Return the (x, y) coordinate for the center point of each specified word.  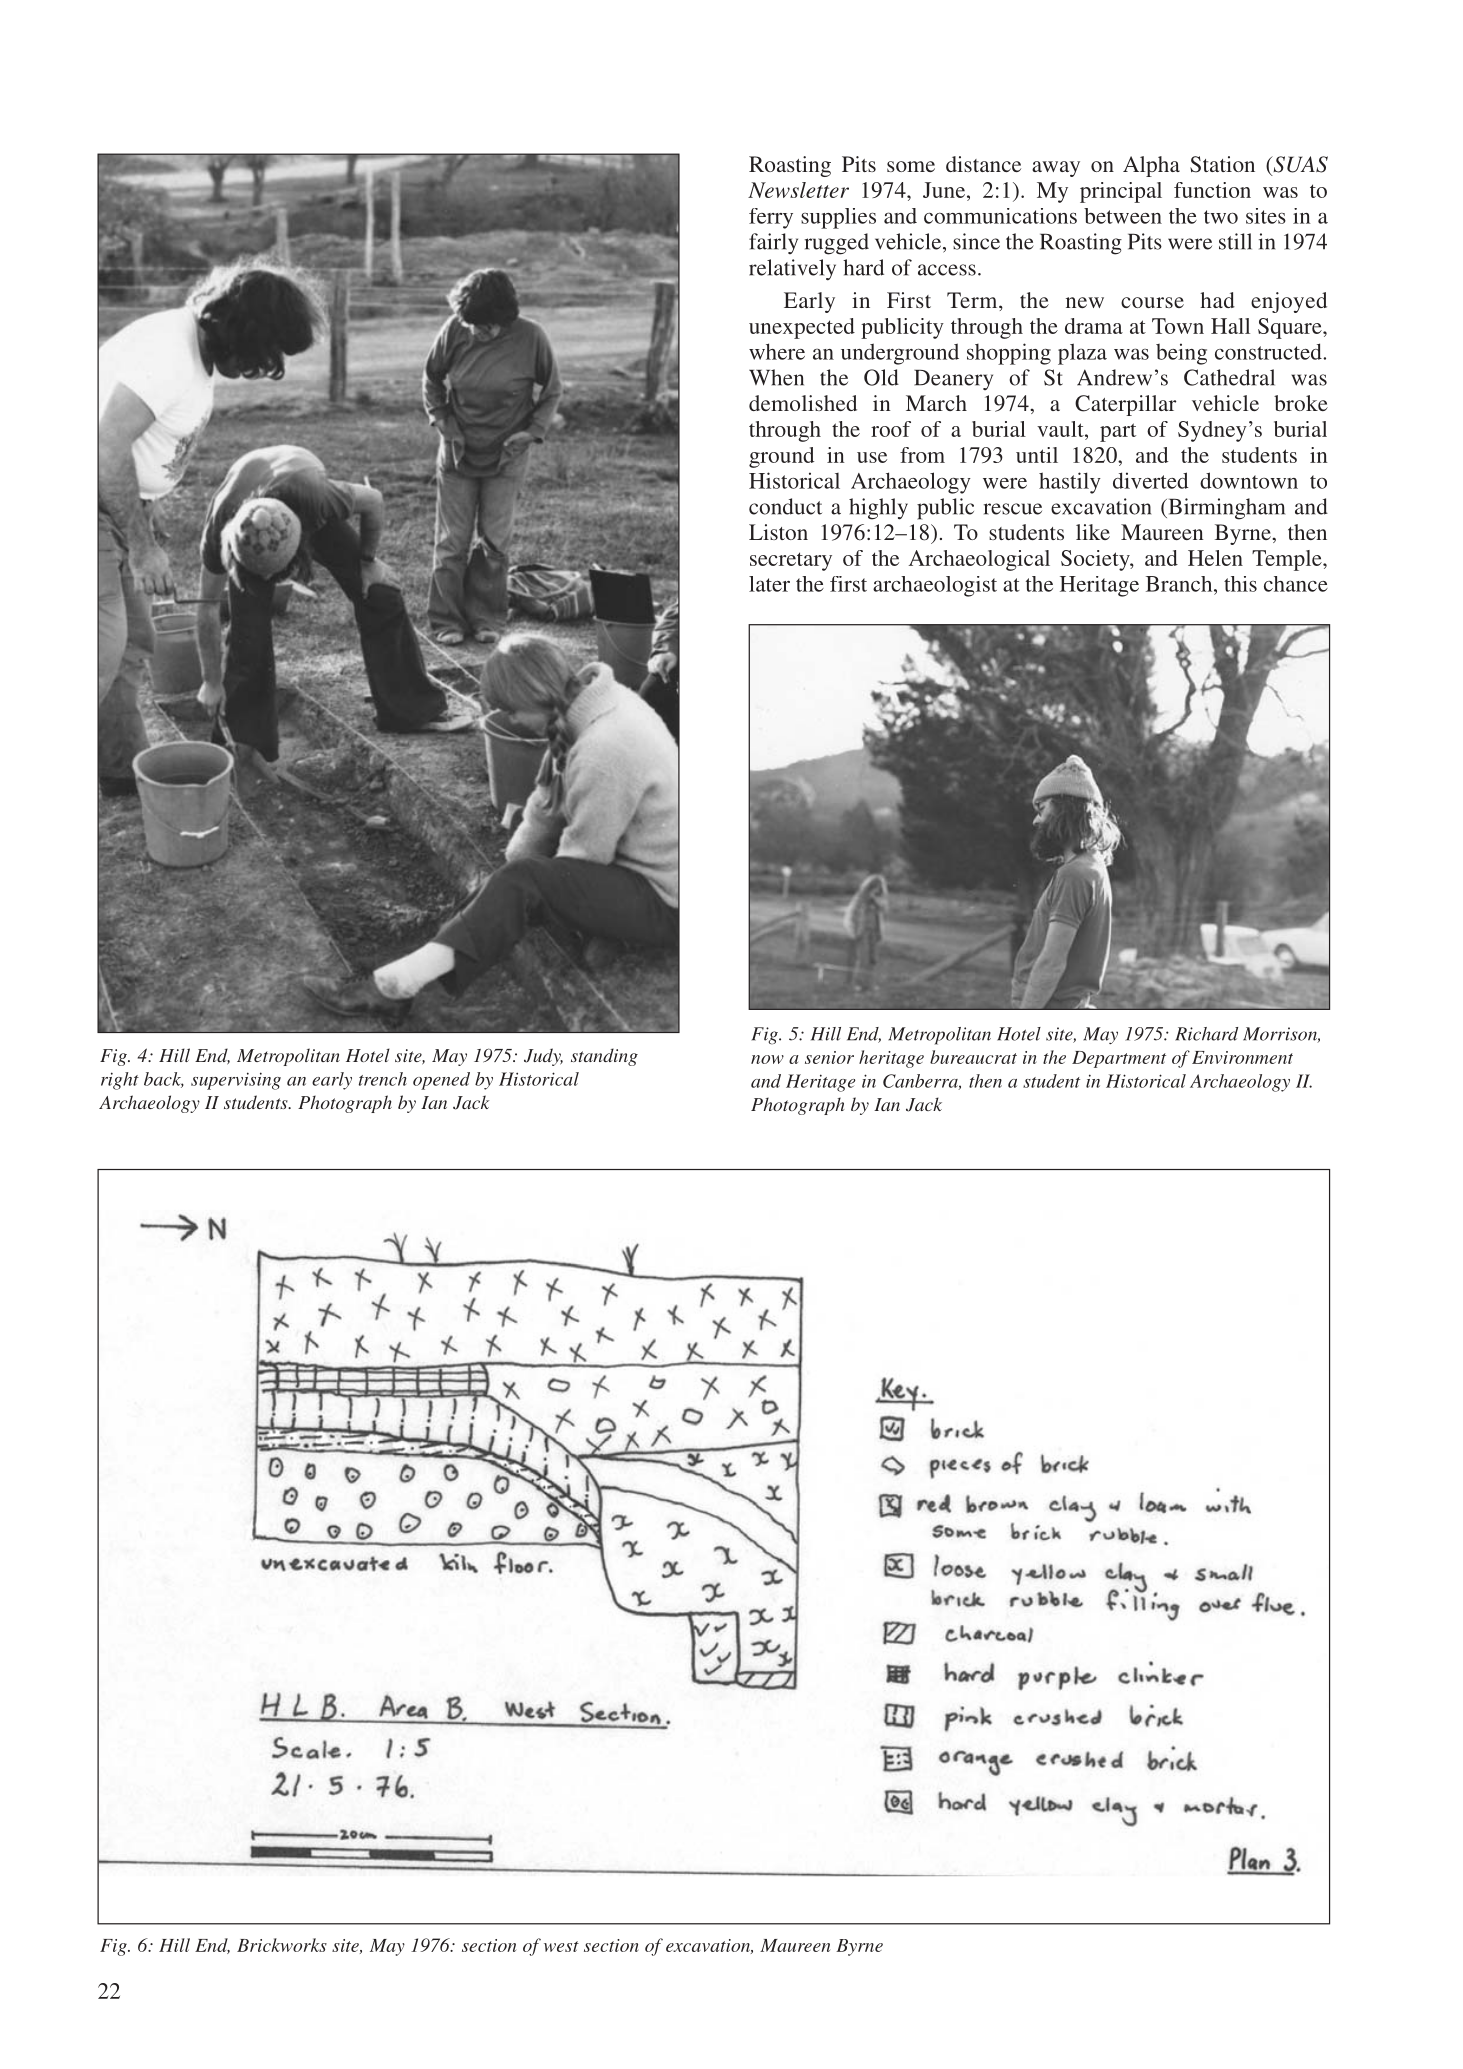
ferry (771, 218)
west (561, 1946)
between (1123, 216)
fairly (773, 243)
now (767, 1059)
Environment (1242, 1057)
